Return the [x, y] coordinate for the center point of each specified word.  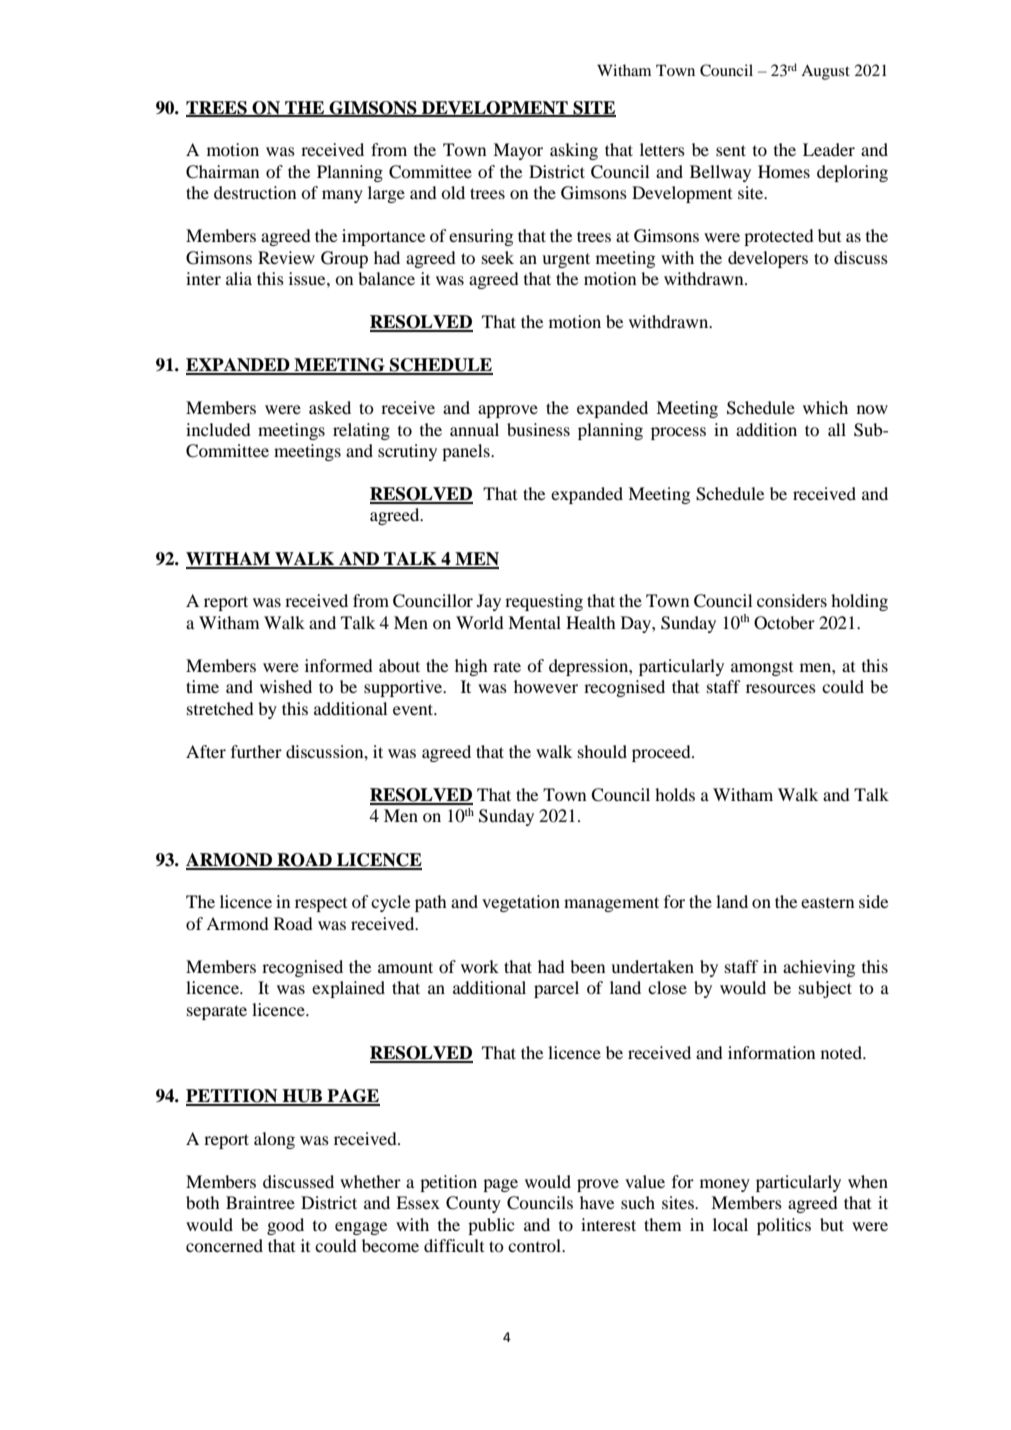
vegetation [521, 903]
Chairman [222, 172]
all [837, 429]
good [285, 1226]
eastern [827, 902]
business [538, 429]
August [825, 72]
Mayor [518, 151]
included [218, 429]
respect [321, 904]
